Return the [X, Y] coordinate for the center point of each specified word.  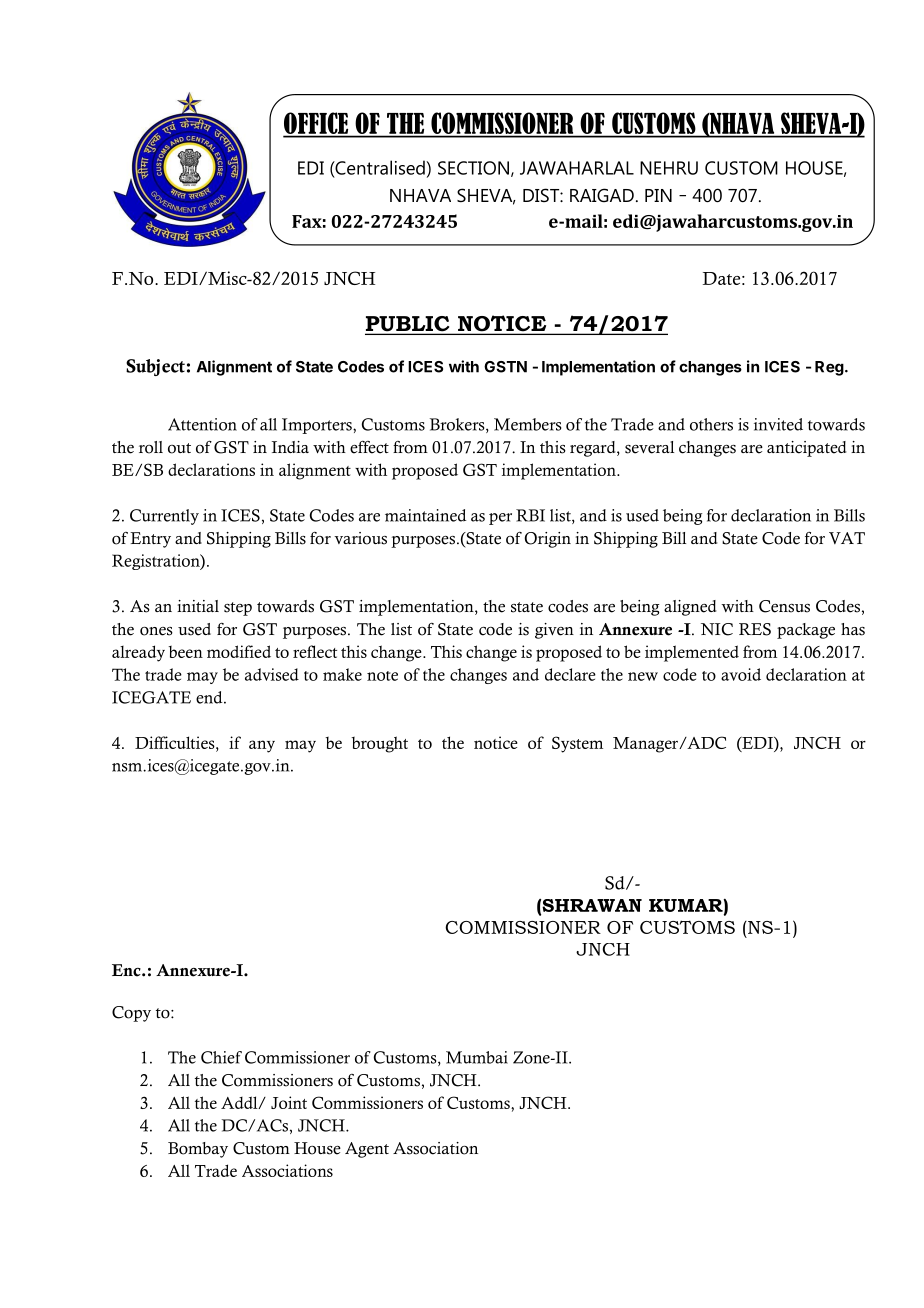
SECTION [473, 168]
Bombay [198, 1150]
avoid [741, 674]
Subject [155, 367]
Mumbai [477, 1057]
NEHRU [669, 168]
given [554, 631]
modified [239, 651]
